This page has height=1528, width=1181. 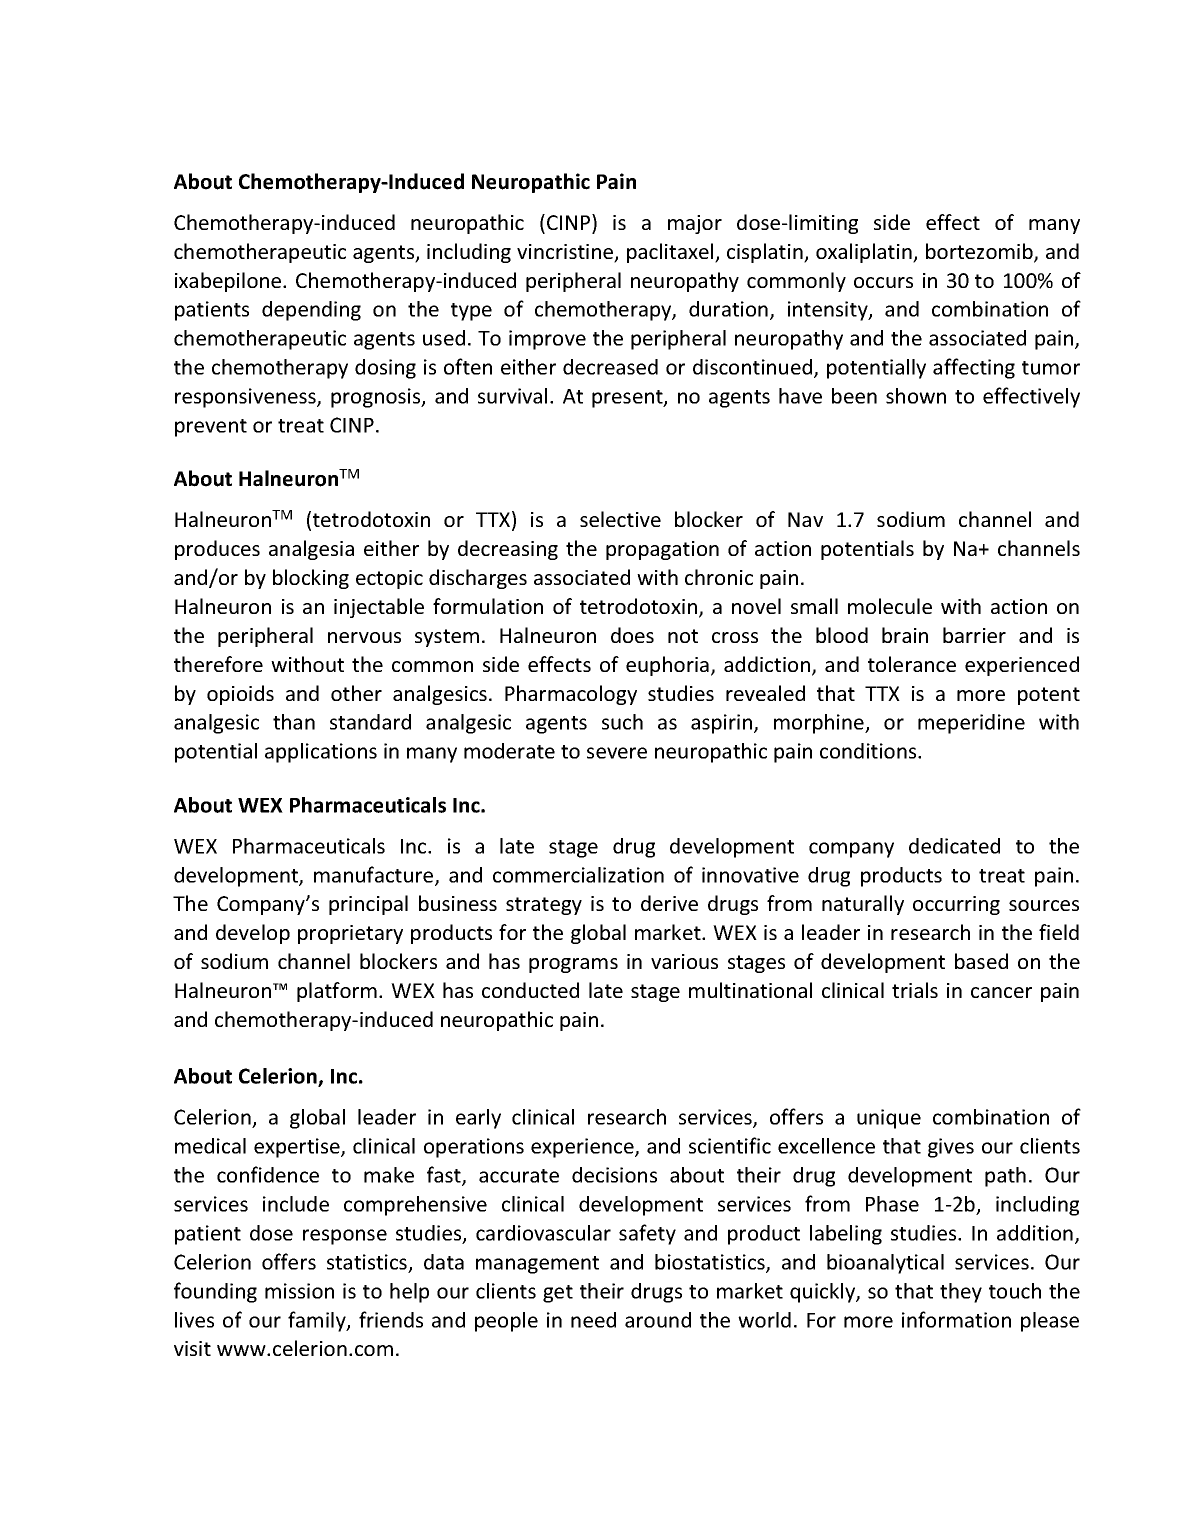 I want to click on molecule, so click(x=890, y=606).
